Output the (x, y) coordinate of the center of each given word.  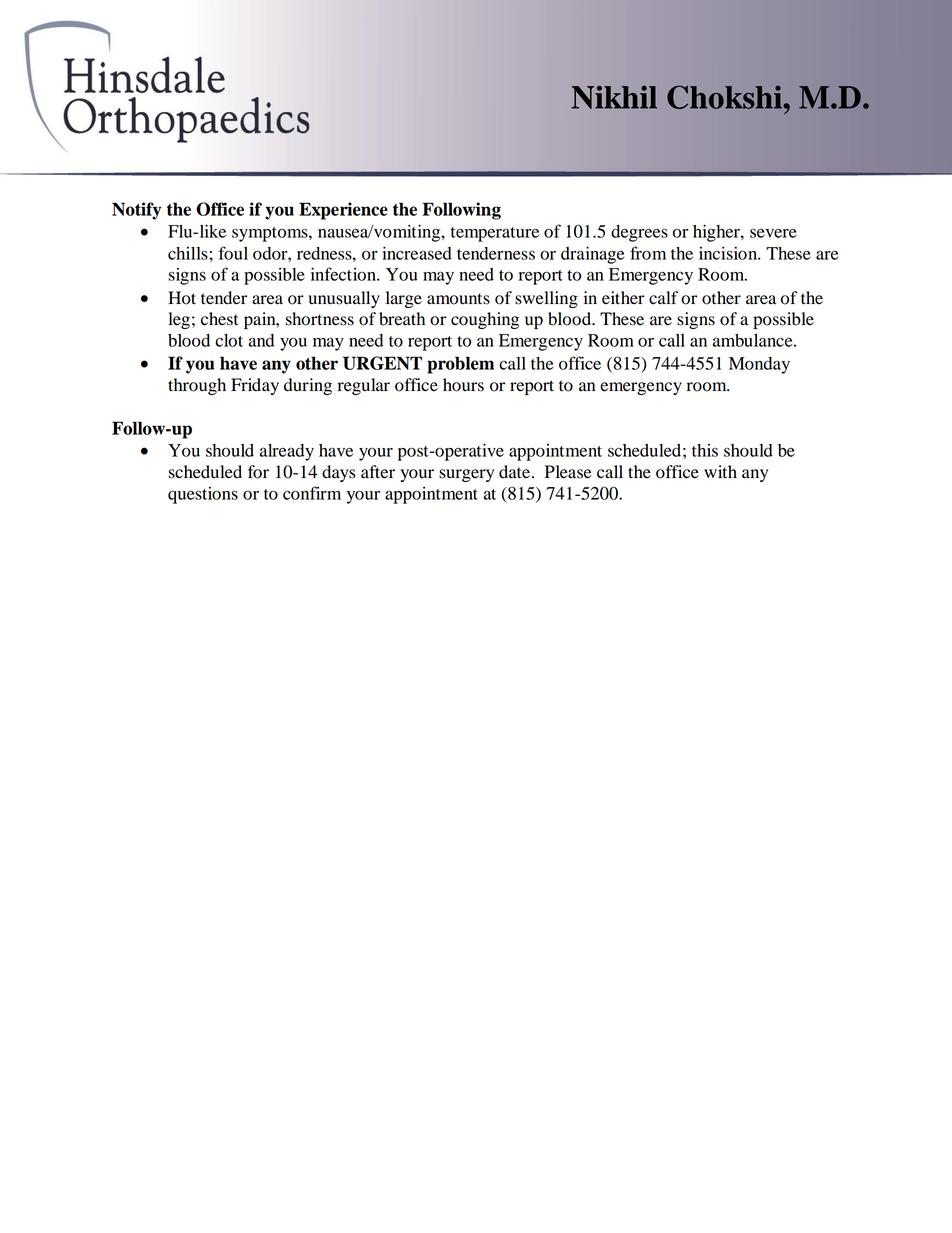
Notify (136, 211)
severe (773, 233)
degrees (639, 233)
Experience (343, 211)
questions (203, 495)
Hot (182, 298)
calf (663, 297)
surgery (466, 475)
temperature (495, 234)
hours (463, 385)
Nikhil (614, 97)
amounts (458, 299)
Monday (759, 365)
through (197, 386)
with (720, 472)
